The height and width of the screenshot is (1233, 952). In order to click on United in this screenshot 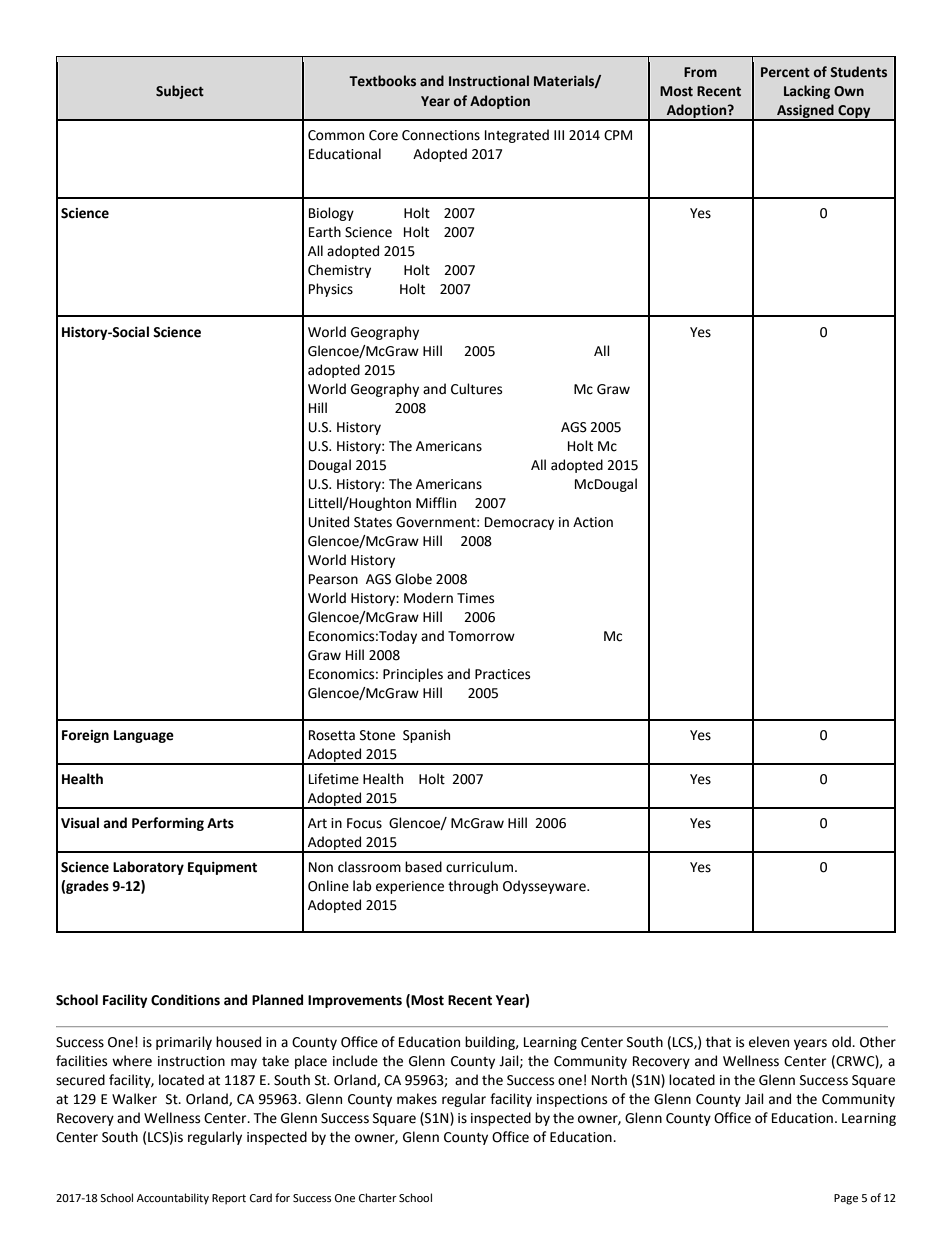, I will do `click(329, 522)`.
